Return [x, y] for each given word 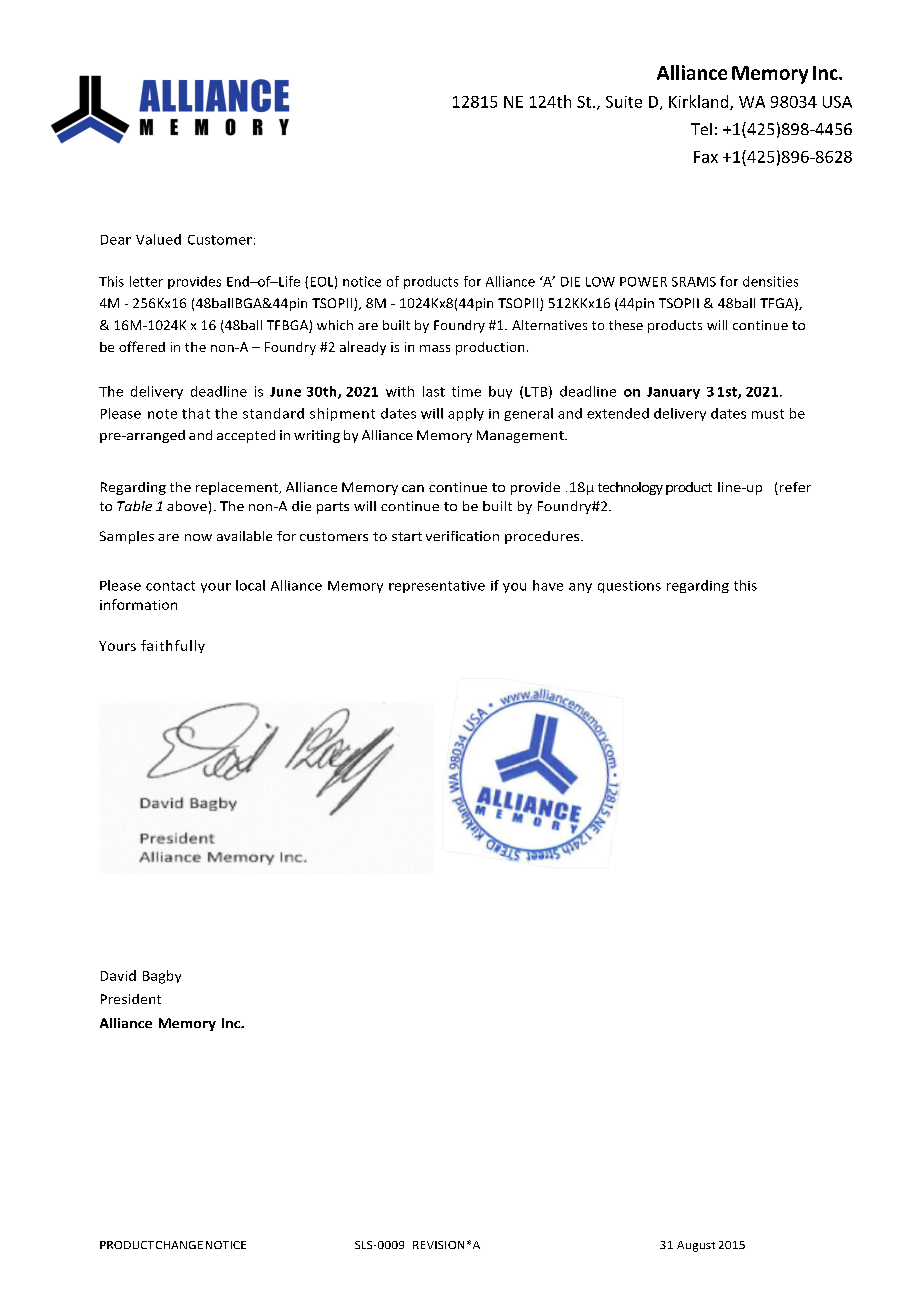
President [131, 999]
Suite [624, 102]
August [696, 1246]
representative [437, 587]
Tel [701, 129]
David [118, 975]
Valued [158, 239]
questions [629, 587]
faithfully [173, 646]
